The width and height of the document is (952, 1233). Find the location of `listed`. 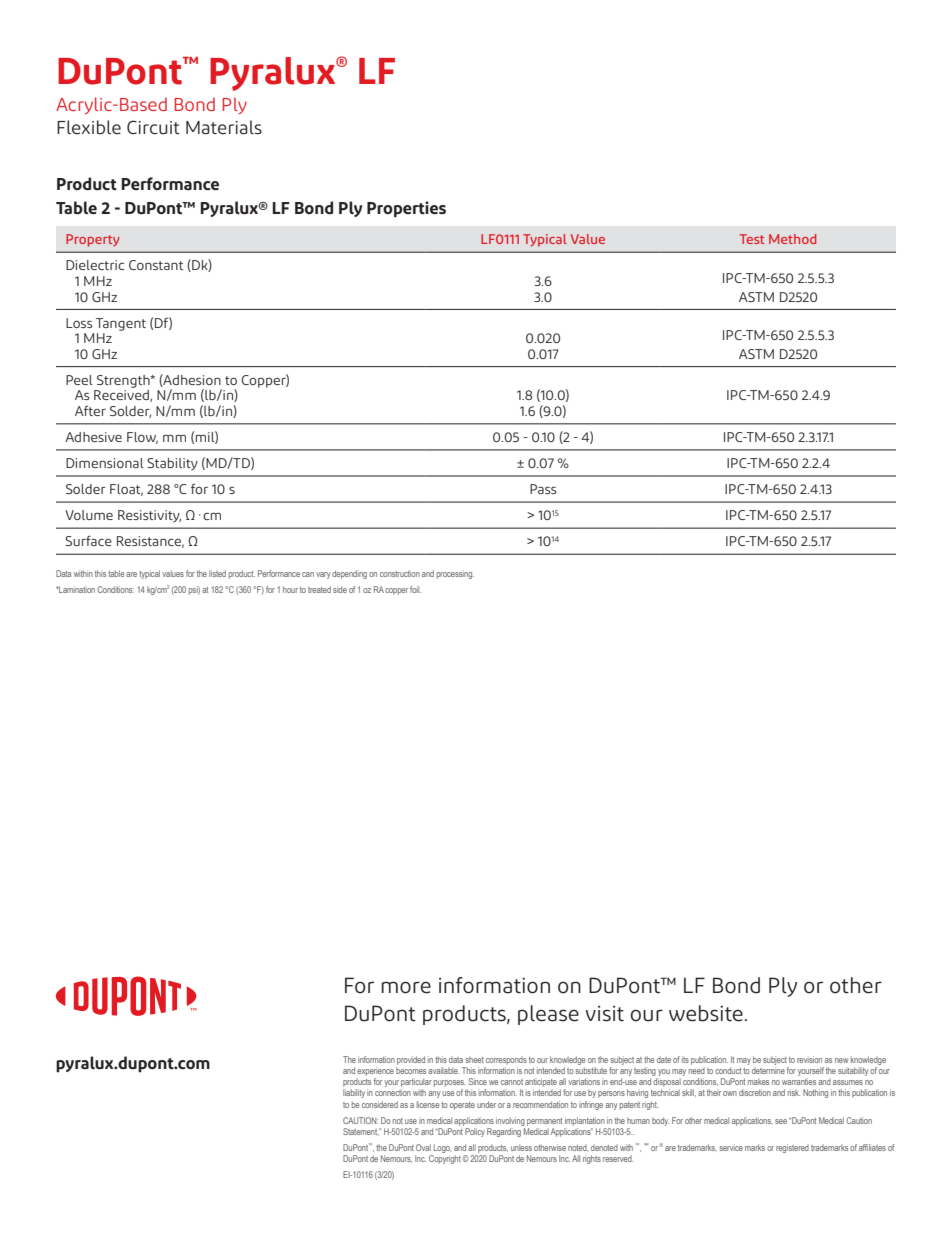

listed is located at coordinates (217, 573).
